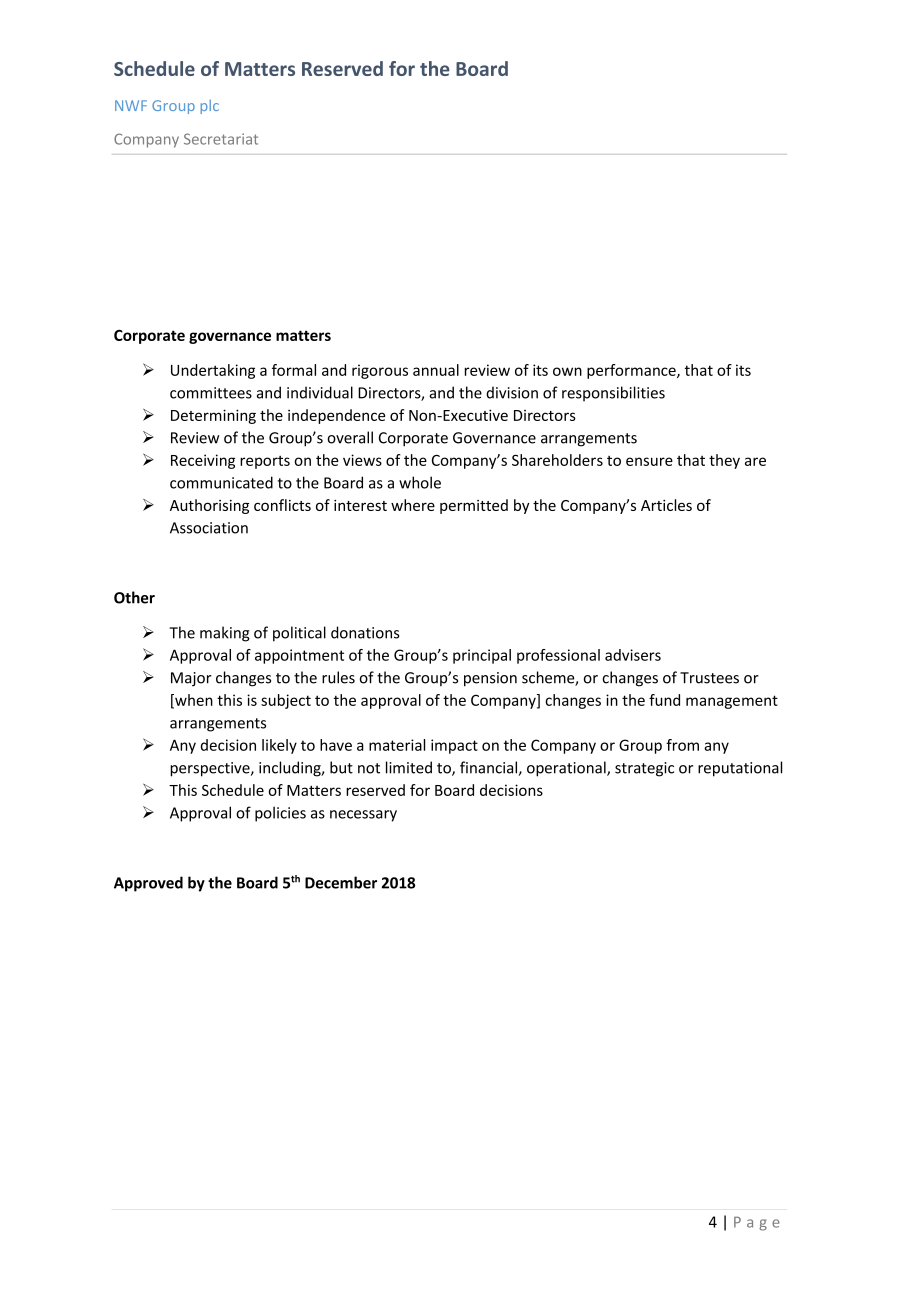 Image resolution: width=924 pixels, height=1308 pixels. I want to click on Approved, so click(148, 884).
